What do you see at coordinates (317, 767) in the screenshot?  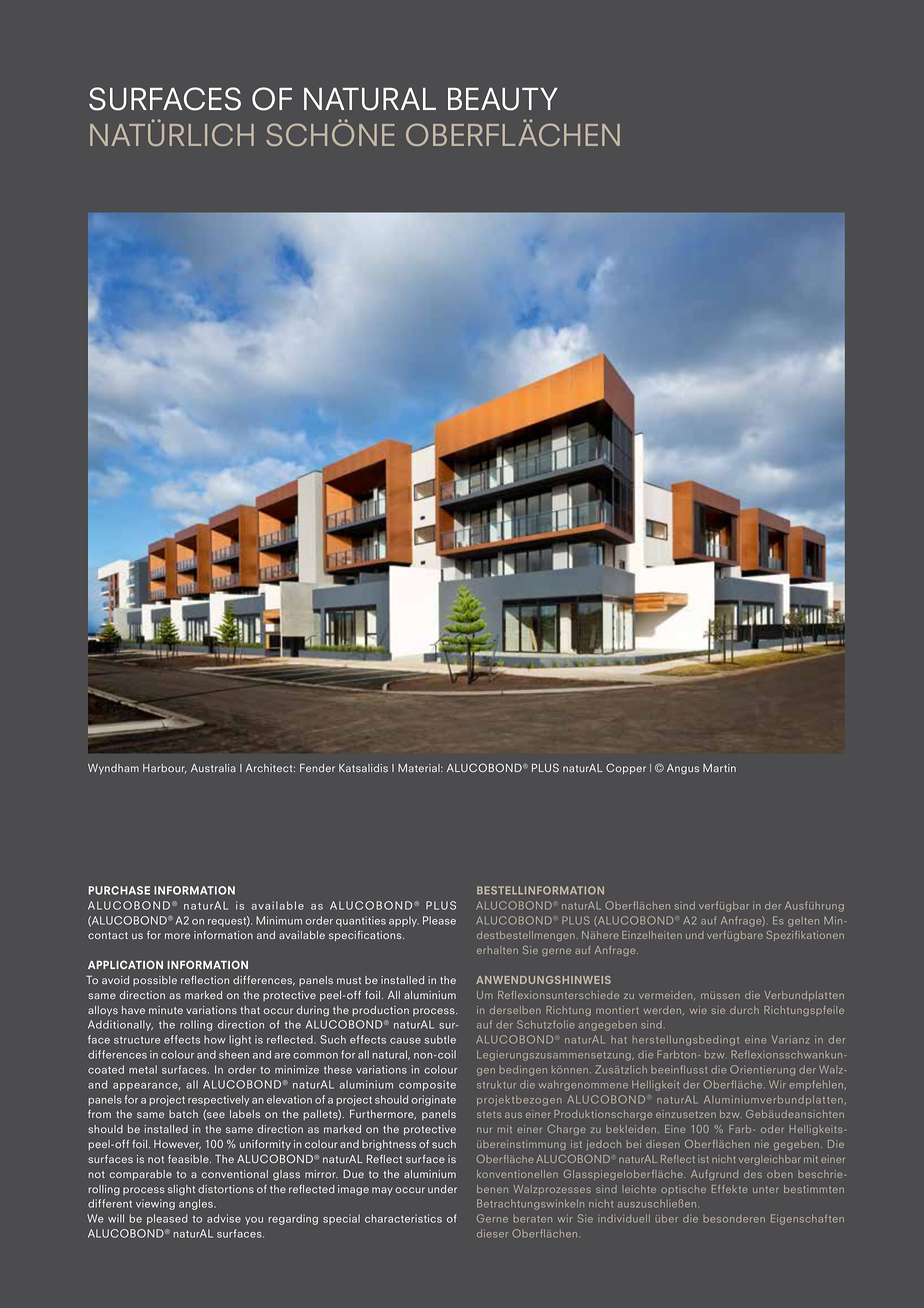 I see `Fender` at bounding box center [317, 767].
